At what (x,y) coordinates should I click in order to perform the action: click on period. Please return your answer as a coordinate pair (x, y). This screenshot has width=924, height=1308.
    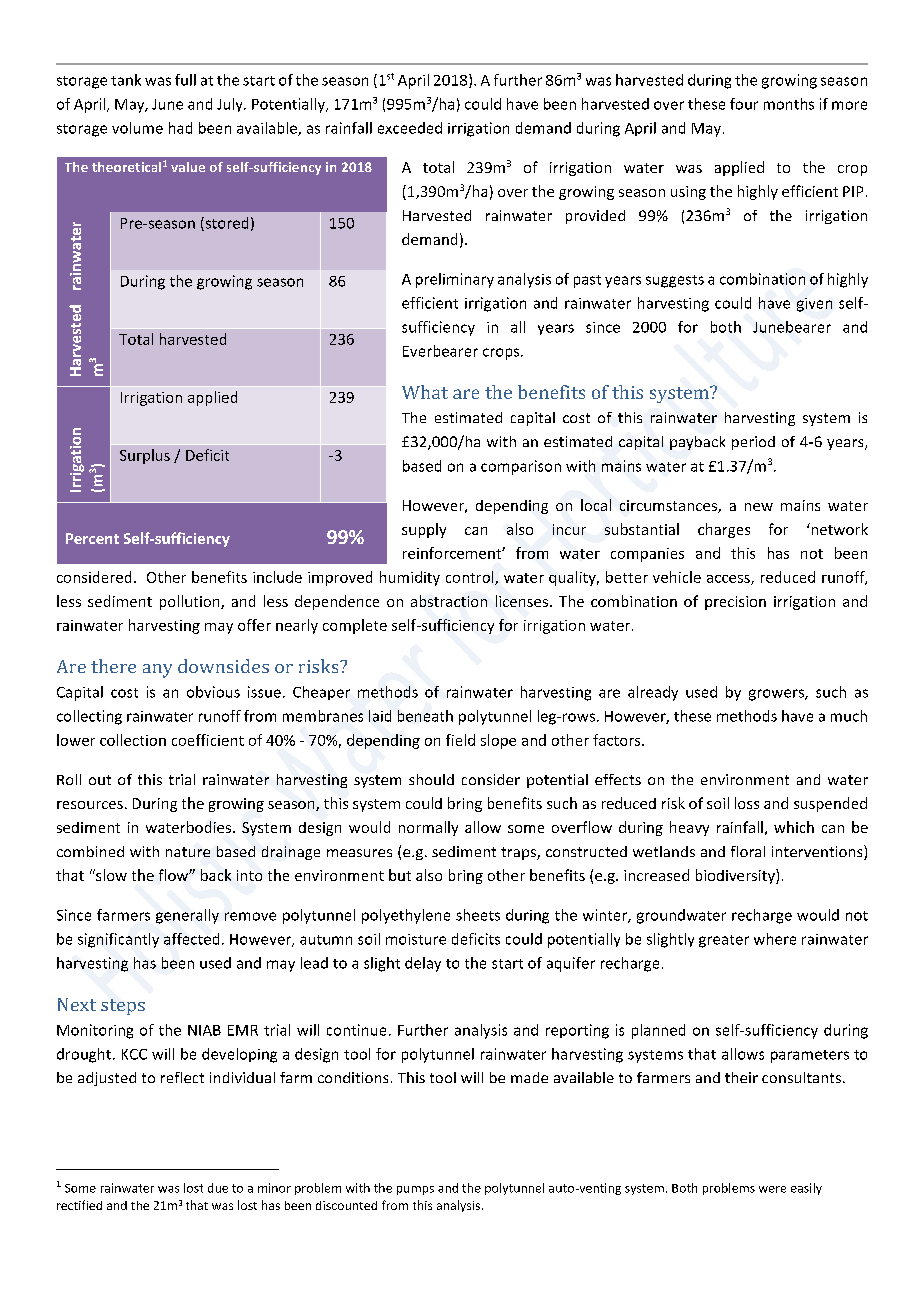
    Looking at the image, I should click on (753, 443).
